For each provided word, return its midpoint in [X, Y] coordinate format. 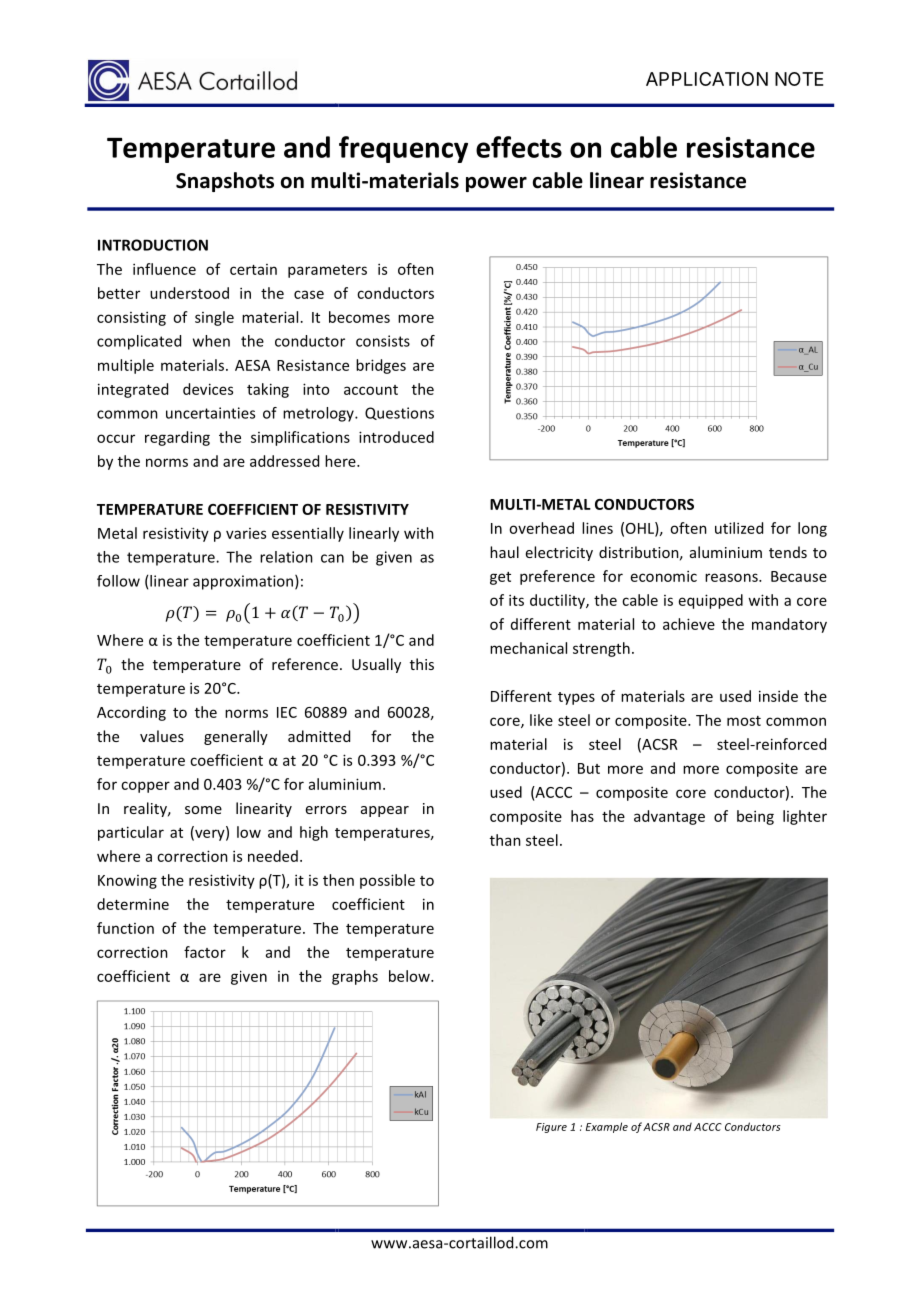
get [500, 578]
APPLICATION [707, 79]
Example [607, 1127]
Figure [551, 1128]
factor [205, 952]
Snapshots [225, 182]
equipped [711, 601]
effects [519, 147]
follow [118, 581]
